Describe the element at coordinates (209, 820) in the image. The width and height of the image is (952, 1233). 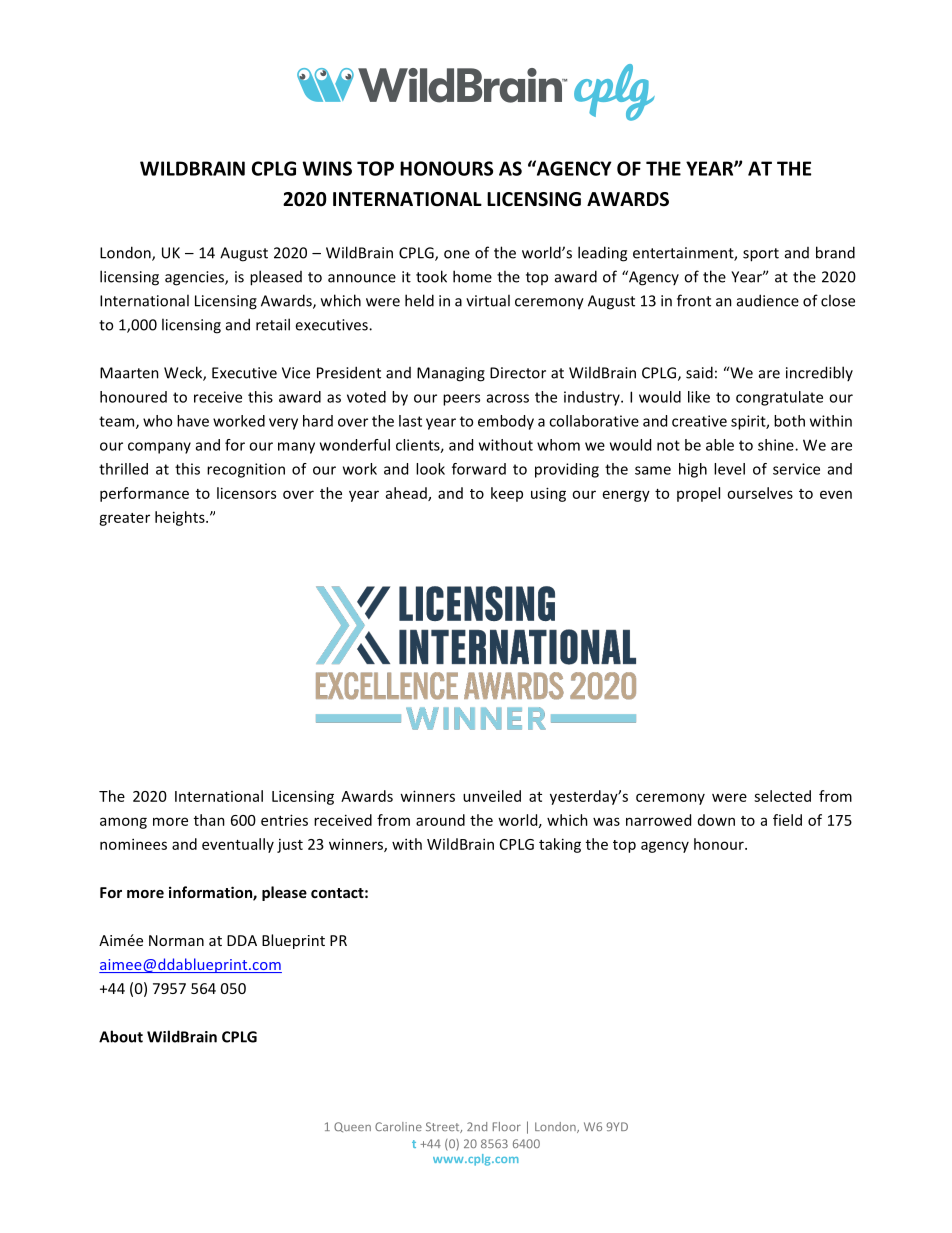
I see `than` at that location.
